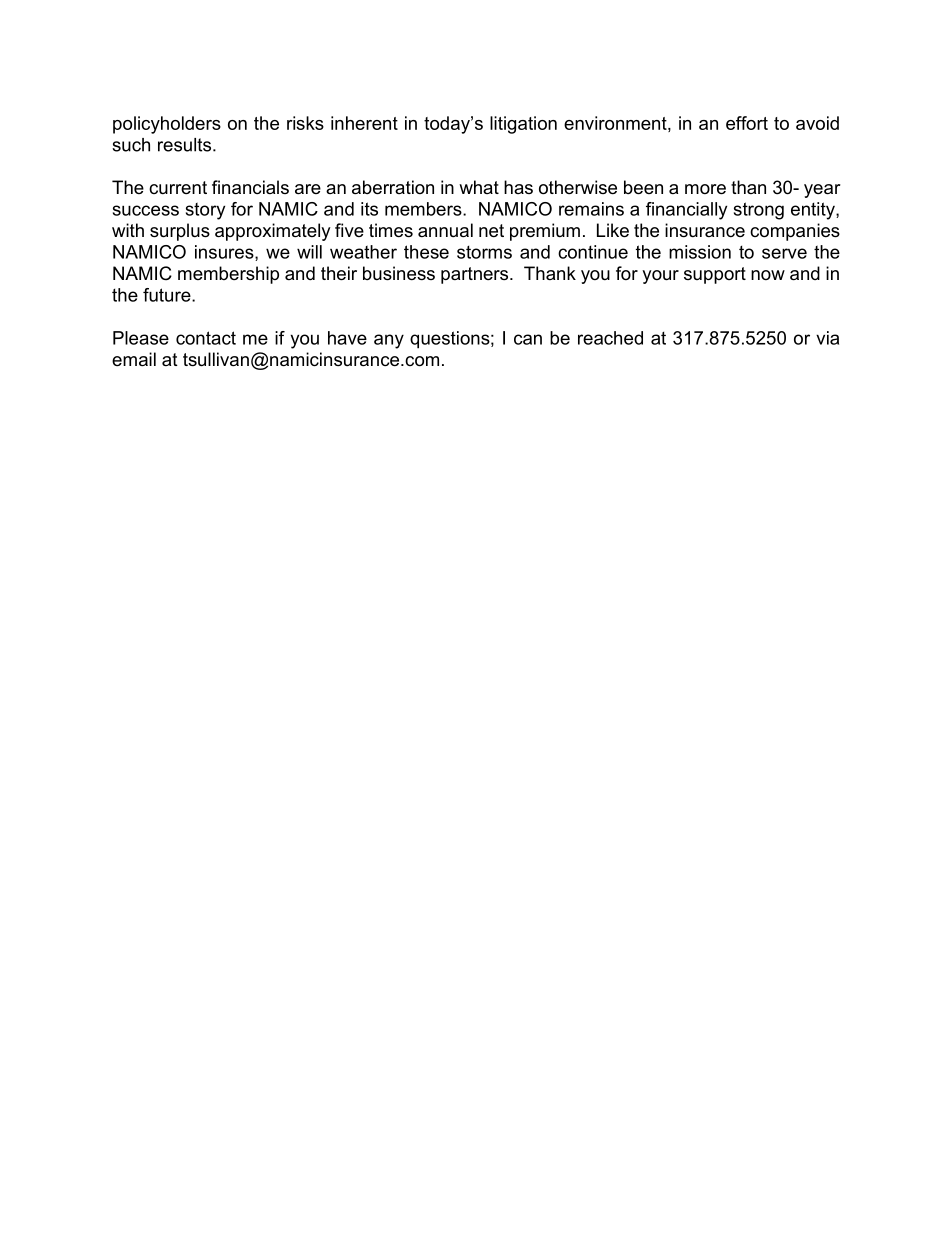 Image resolution: width=952 pixels, height=1233 pixels. I want to click on effort, so click(747, 123).
